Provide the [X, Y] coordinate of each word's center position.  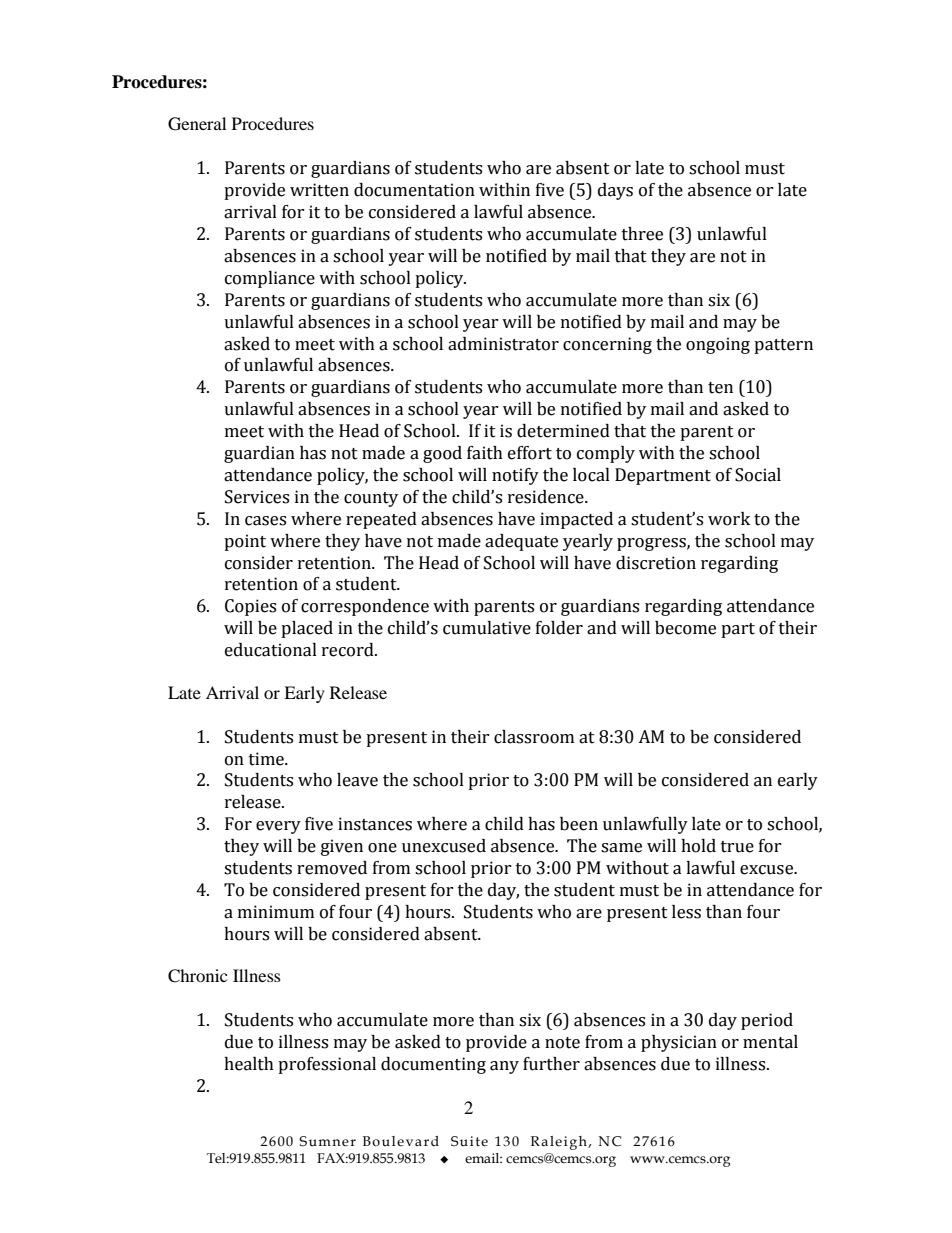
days [615, 191]
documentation [414, 190]
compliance [270, 279]
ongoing [718, 345]
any [504, 1067]
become [685, 628]
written [319, 190]
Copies [250, 607]
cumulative [487, 628]
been [579, 824]
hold [698, 846]
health [249, 1064]
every [278, 827]
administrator [503, 344]
